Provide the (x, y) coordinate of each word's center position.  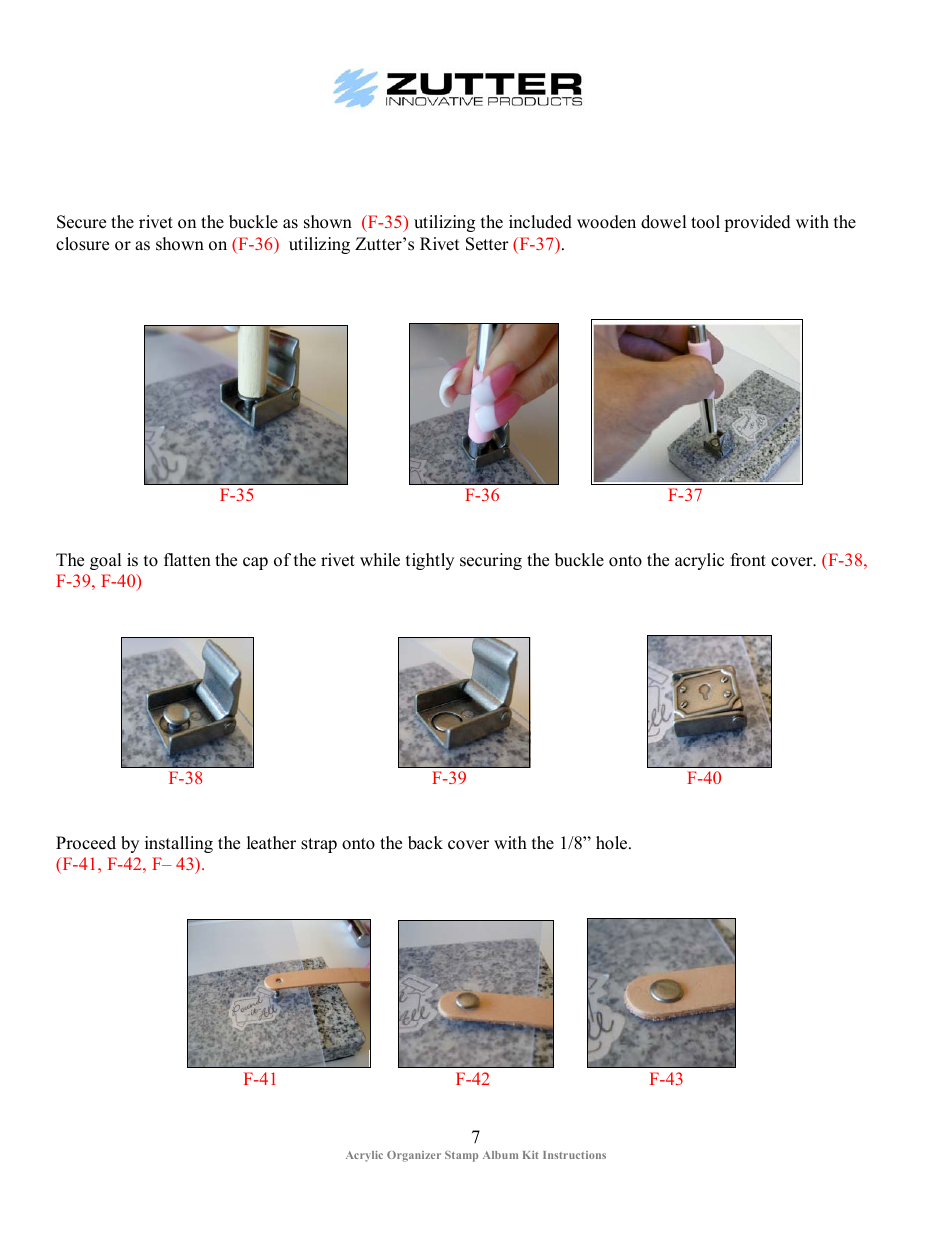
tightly (430, 561)
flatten (187, 560)
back (425, 843)
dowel (664, 222)
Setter (487, 244)
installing (179, 844)
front (748, 560)
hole (613, 843)
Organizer (414, 1156)
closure (82, 244)
